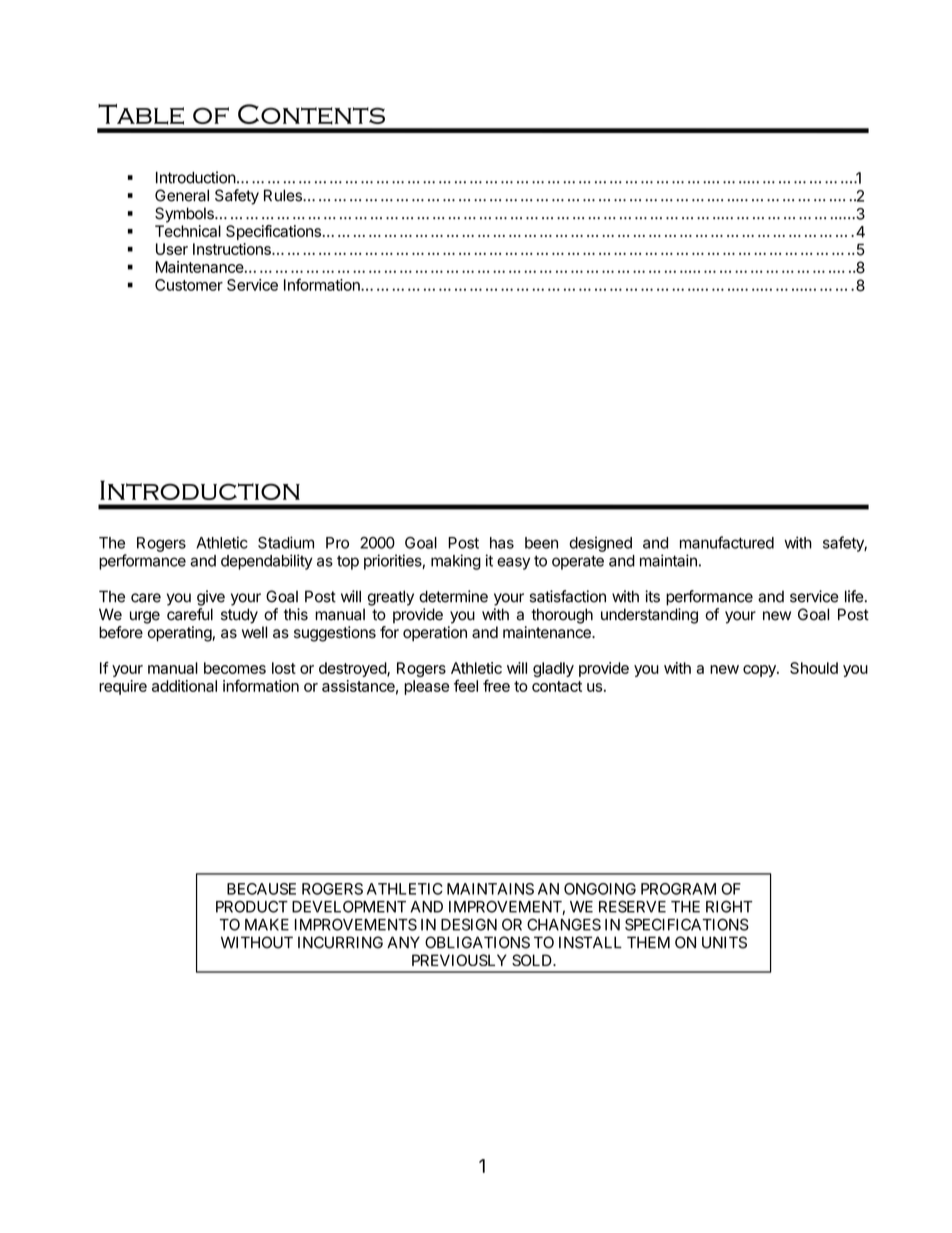  What do you see at coordinates (267, 925) in the screenshot?
I see `MAKE` at bounding box center [267, 925].
